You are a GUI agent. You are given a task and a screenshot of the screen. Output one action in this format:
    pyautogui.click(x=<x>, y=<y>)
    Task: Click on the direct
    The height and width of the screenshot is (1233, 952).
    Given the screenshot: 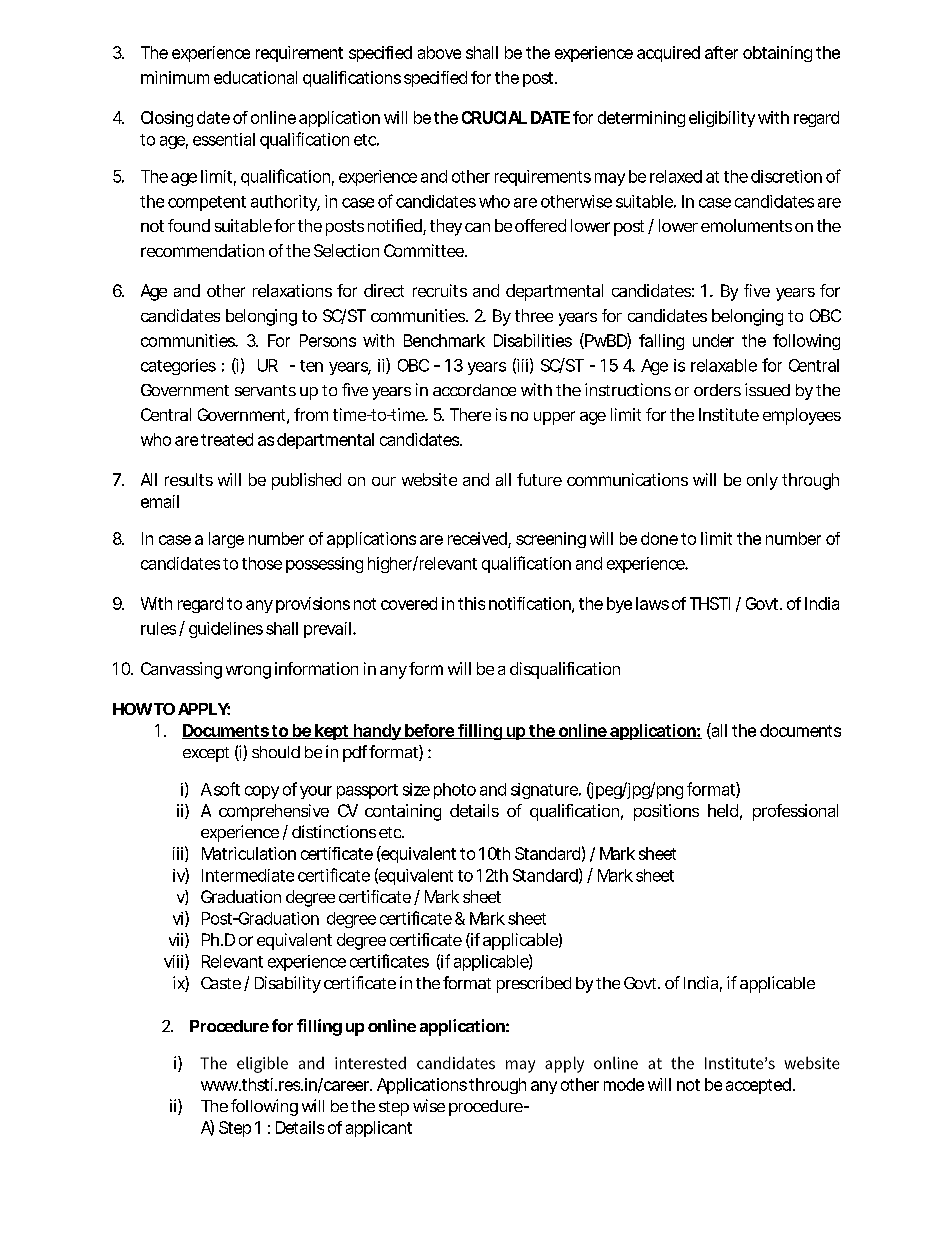 What is the action you would take?
    pyautogui.click(x=384, y=290)
